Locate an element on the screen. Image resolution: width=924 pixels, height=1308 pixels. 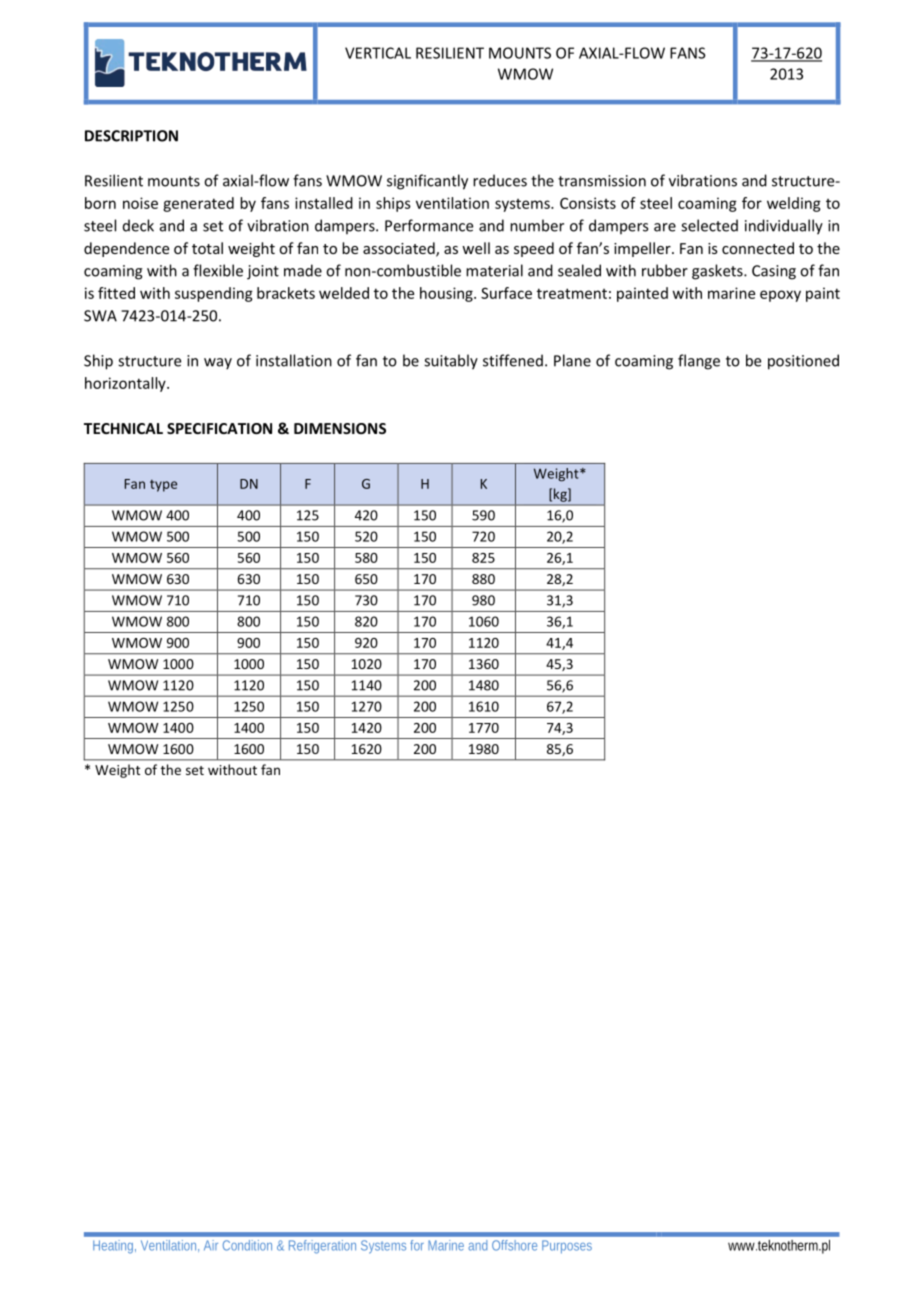
VERTICAL is located at coordinates (378, 53).
